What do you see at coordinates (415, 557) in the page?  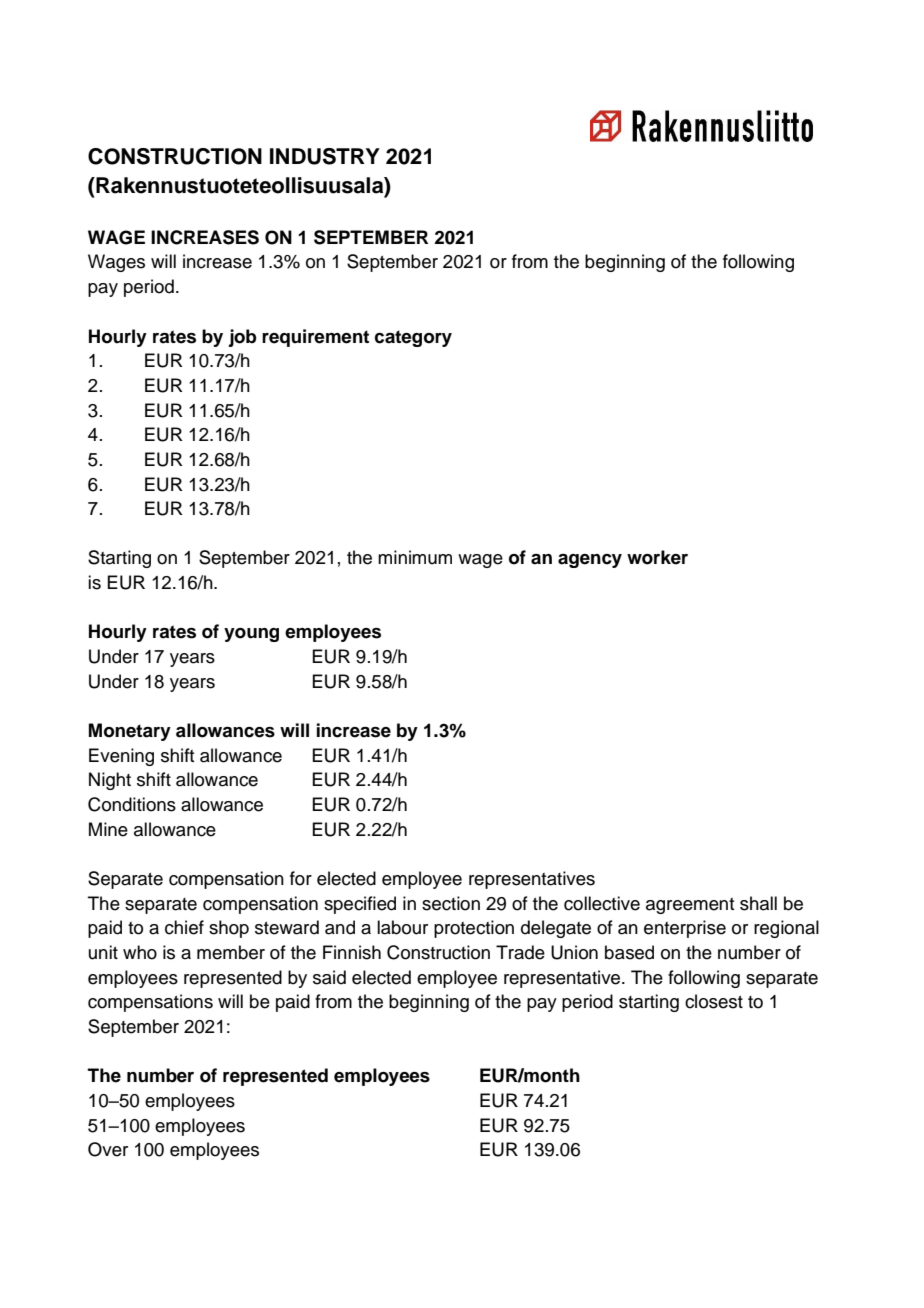 I see `minimum` at bounding box center [415, 557].
